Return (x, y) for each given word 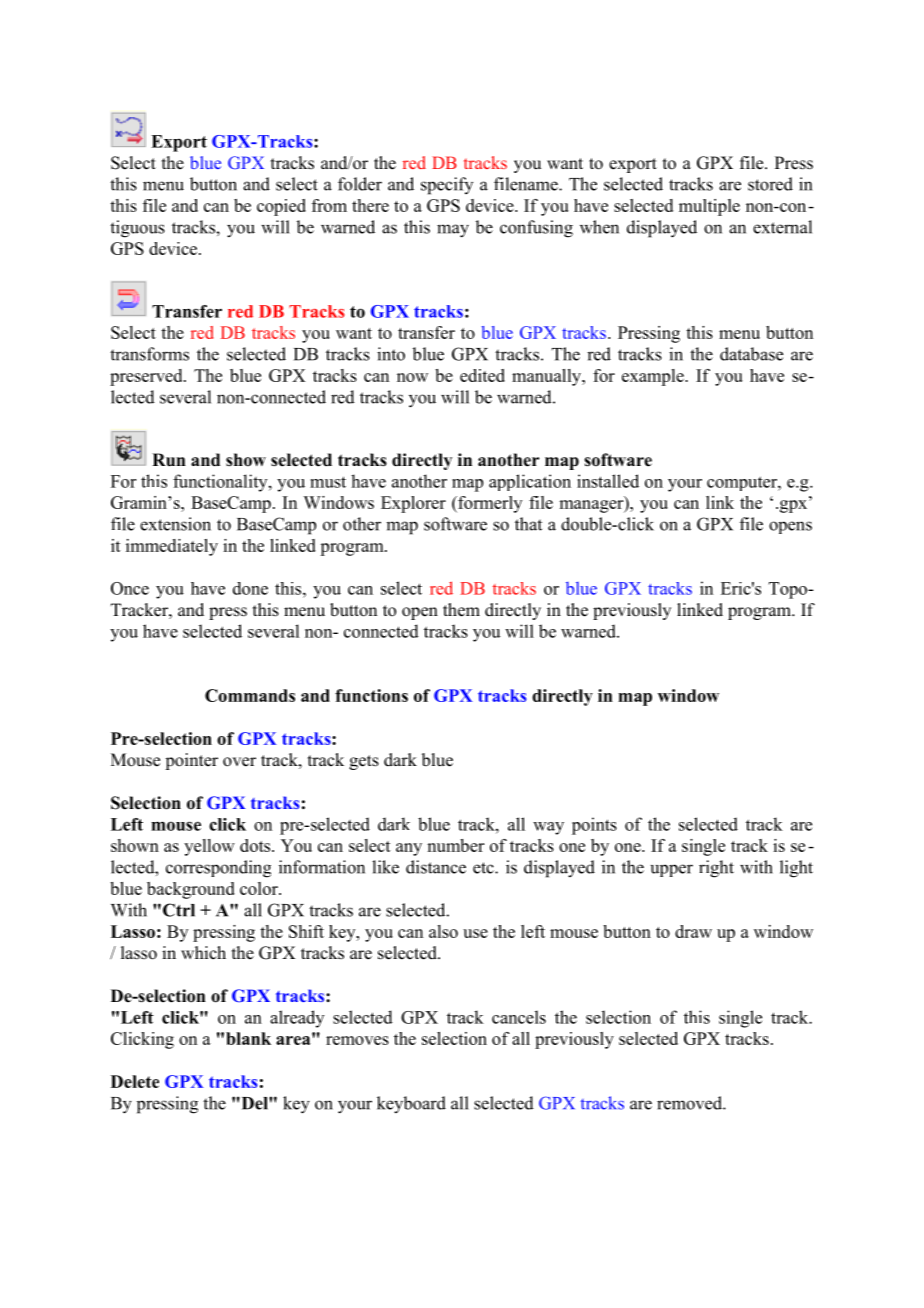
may (453, 231)
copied (281, 207)
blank (248, 1038)
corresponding (218, 869)
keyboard (411, 1105)
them (461, 610)
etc (484, 868)
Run (169, 460)
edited (482, 375)
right (716, 869)
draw (693, 931)
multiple (709, 207)
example (654, 377)
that (528, 524)
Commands (250, 695)
